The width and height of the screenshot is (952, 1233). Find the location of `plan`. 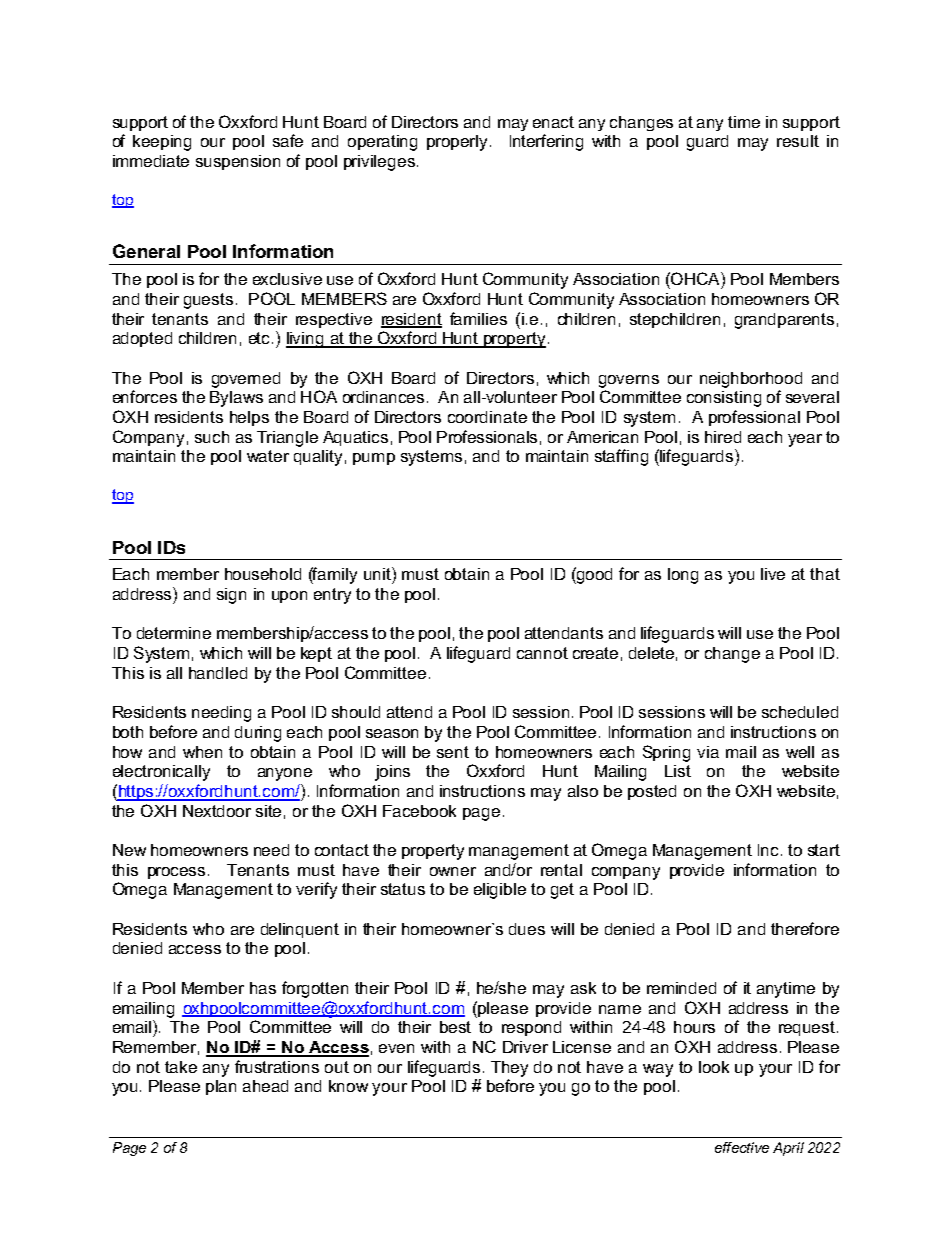

plan is located at coordinates (221, 1087).
